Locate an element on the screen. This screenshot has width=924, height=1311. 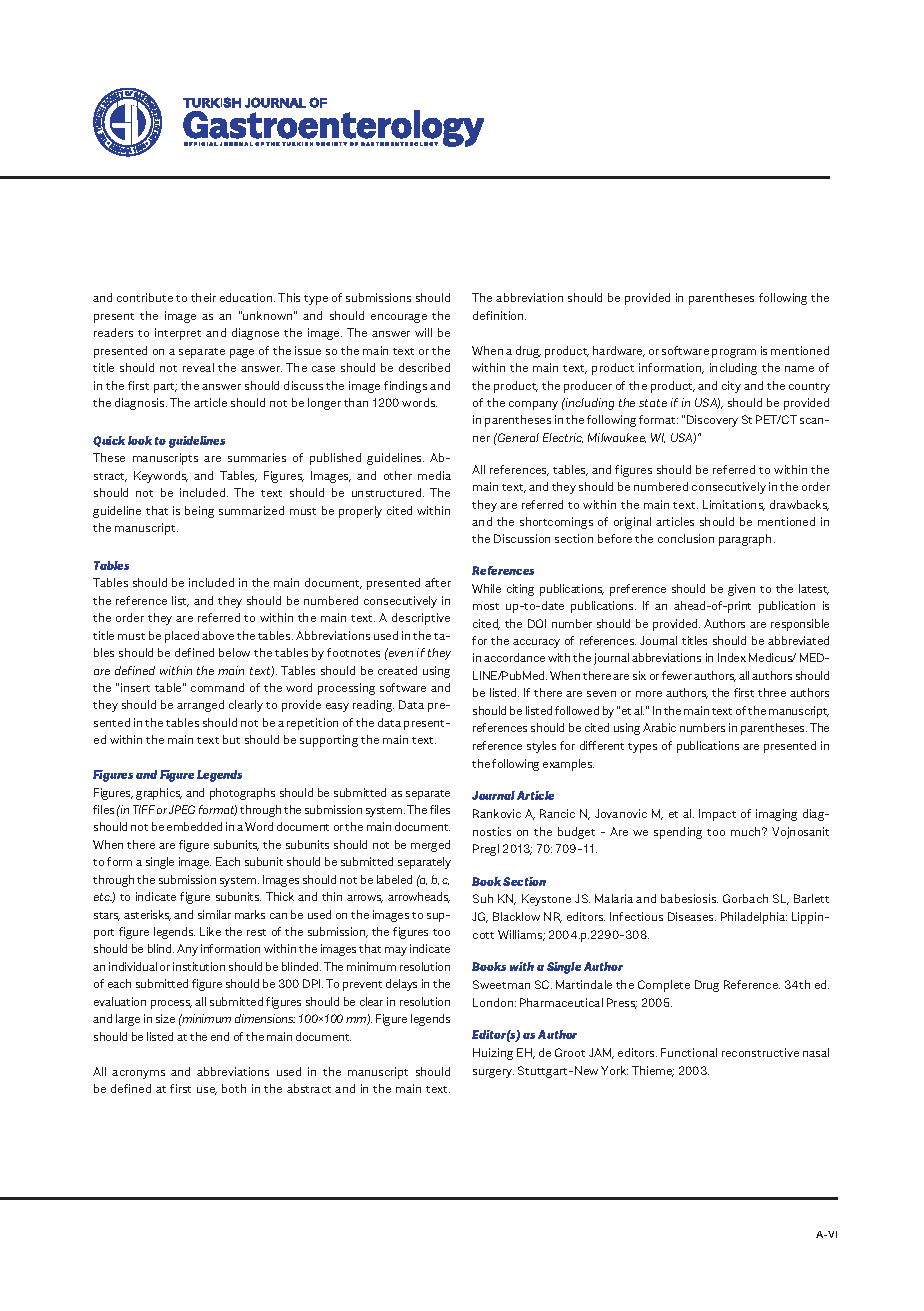
three is located at coordinates (772, 692).
